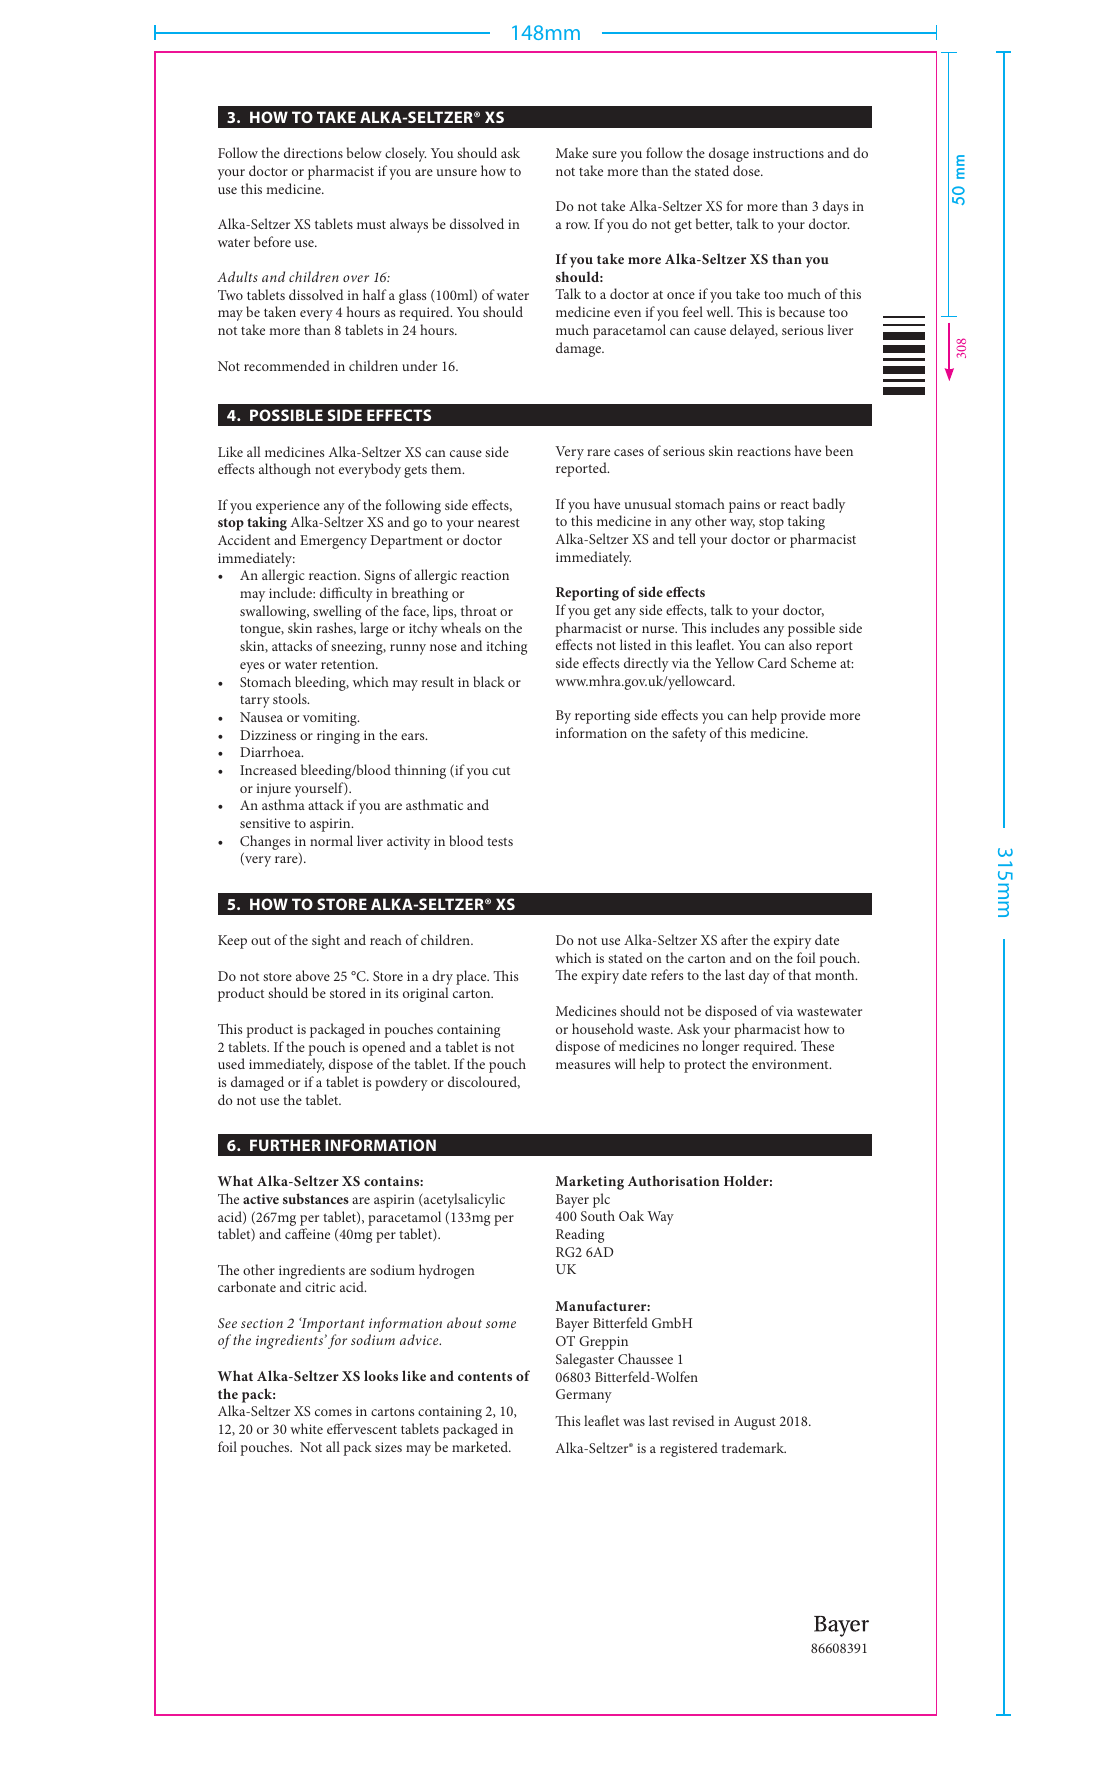 The height and width of the screenshot is (1769, 1094). I want to click on place, so click(472, 977).
